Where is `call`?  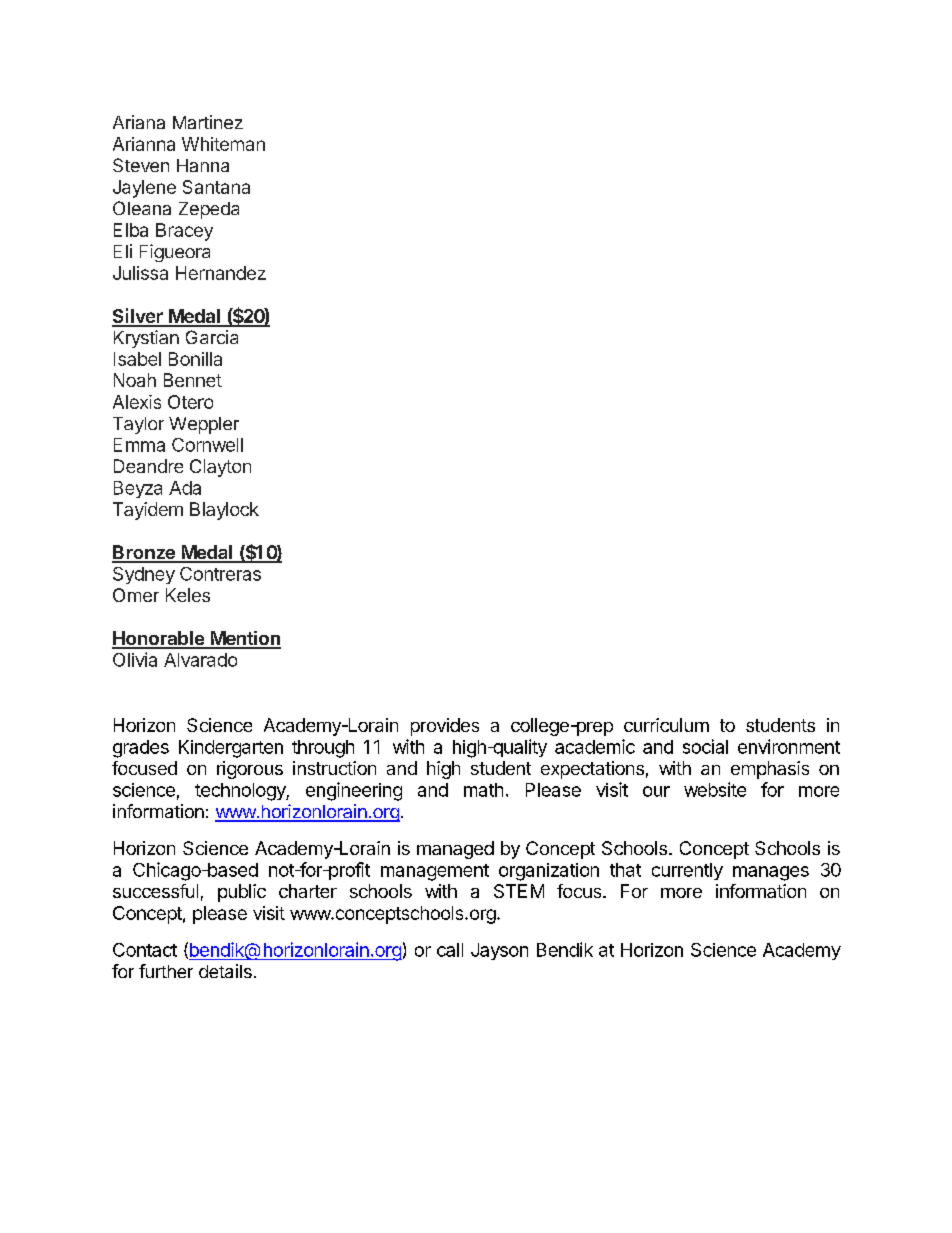 call is located at coordinates (450, 950).
